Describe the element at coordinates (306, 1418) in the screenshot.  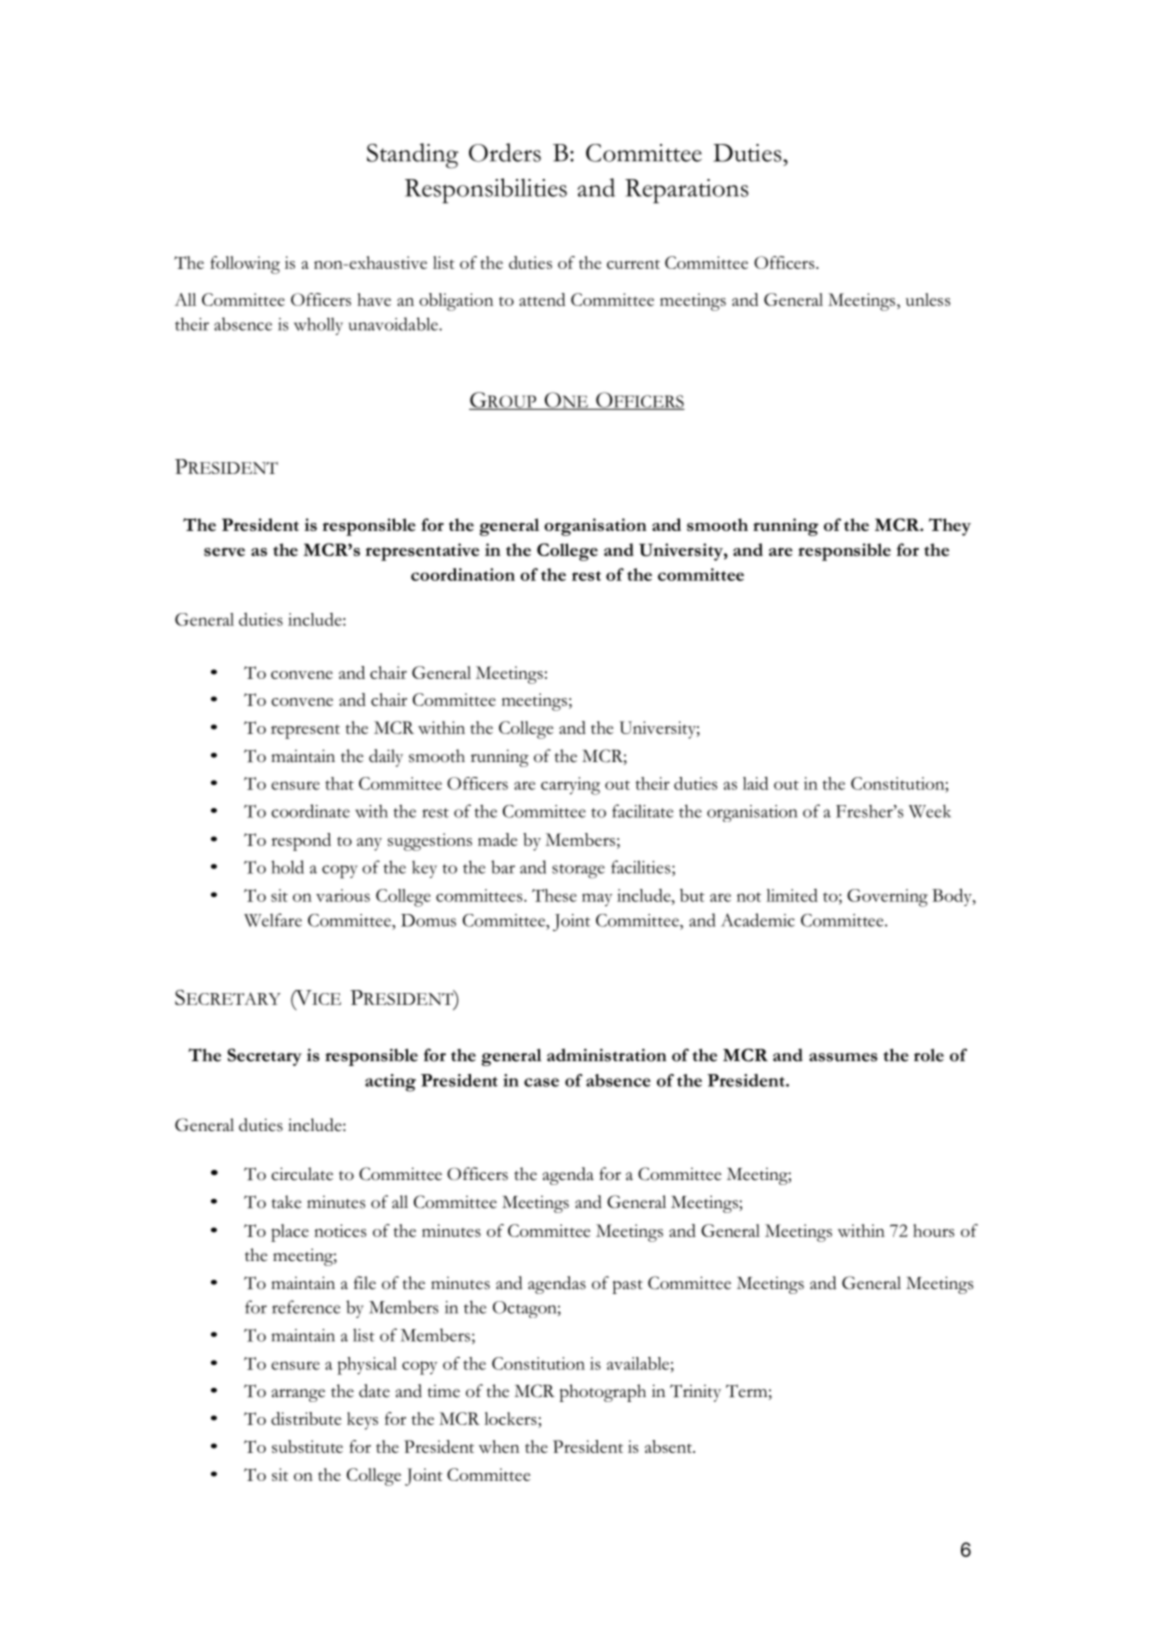
I see `distribute` at that location.
